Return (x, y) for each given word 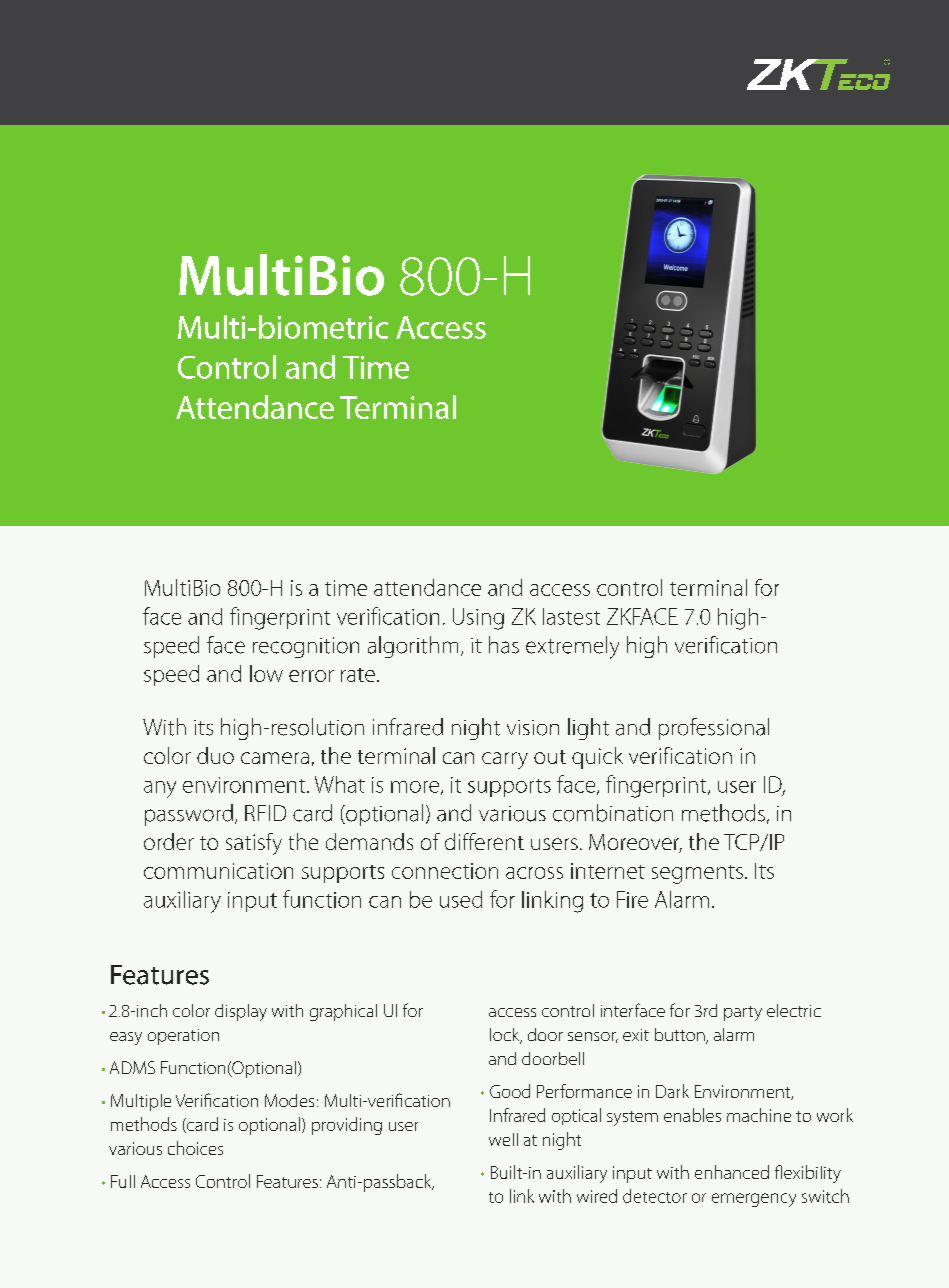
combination (613, 813)
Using (478, 619)
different (484, 841)
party (743, 1013)
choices (195, 1148)
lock (506, 1036)
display (241, 1012)
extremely (572, 647)
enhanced (732, 1172)
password (189, 815)
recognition (306, 647)
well (503, 1139)
